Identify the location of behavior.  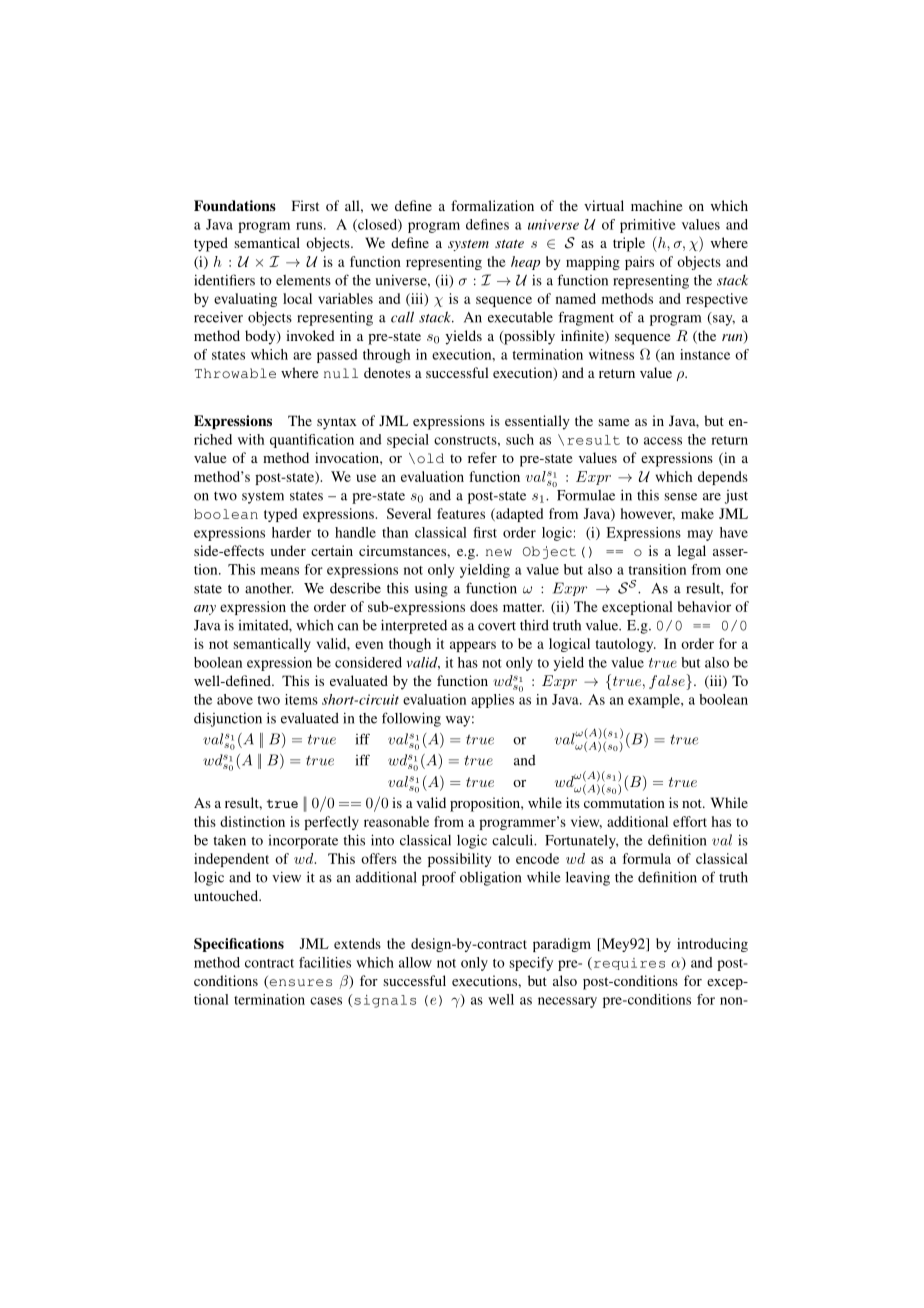
(704, 606).
